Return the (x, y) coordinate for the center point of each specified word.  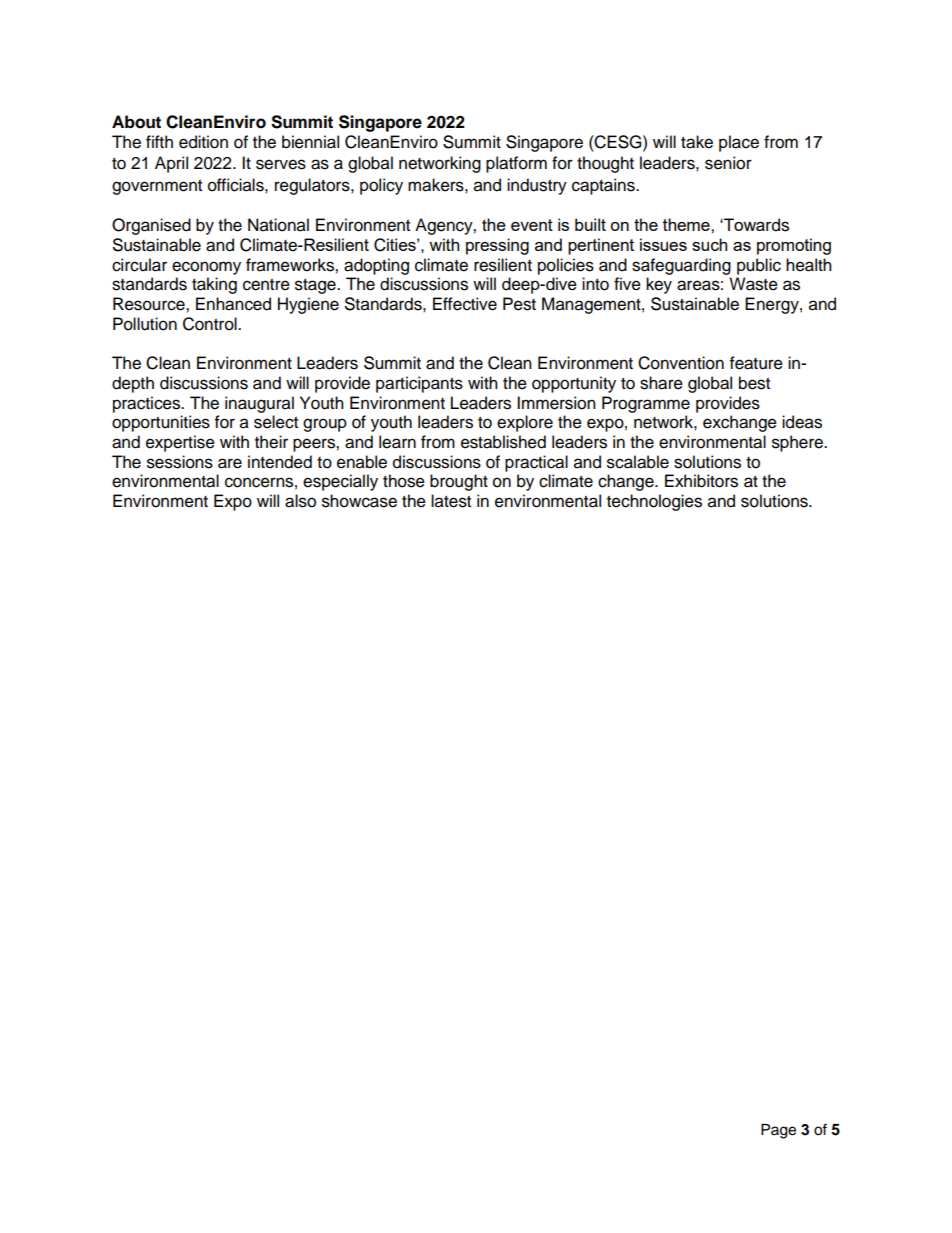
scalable (638, 462)
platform (516, 164)
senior (728, 163)
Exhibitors (701, 481)
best (754, 383)
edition (203, 142)
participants (419, 384)
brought (459, 482)
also (300, 501)
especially (340, 482)
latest (451, 501)
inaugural (259, 404)
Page (778, 1131)
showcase (359, 501)
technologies (654, 502)
